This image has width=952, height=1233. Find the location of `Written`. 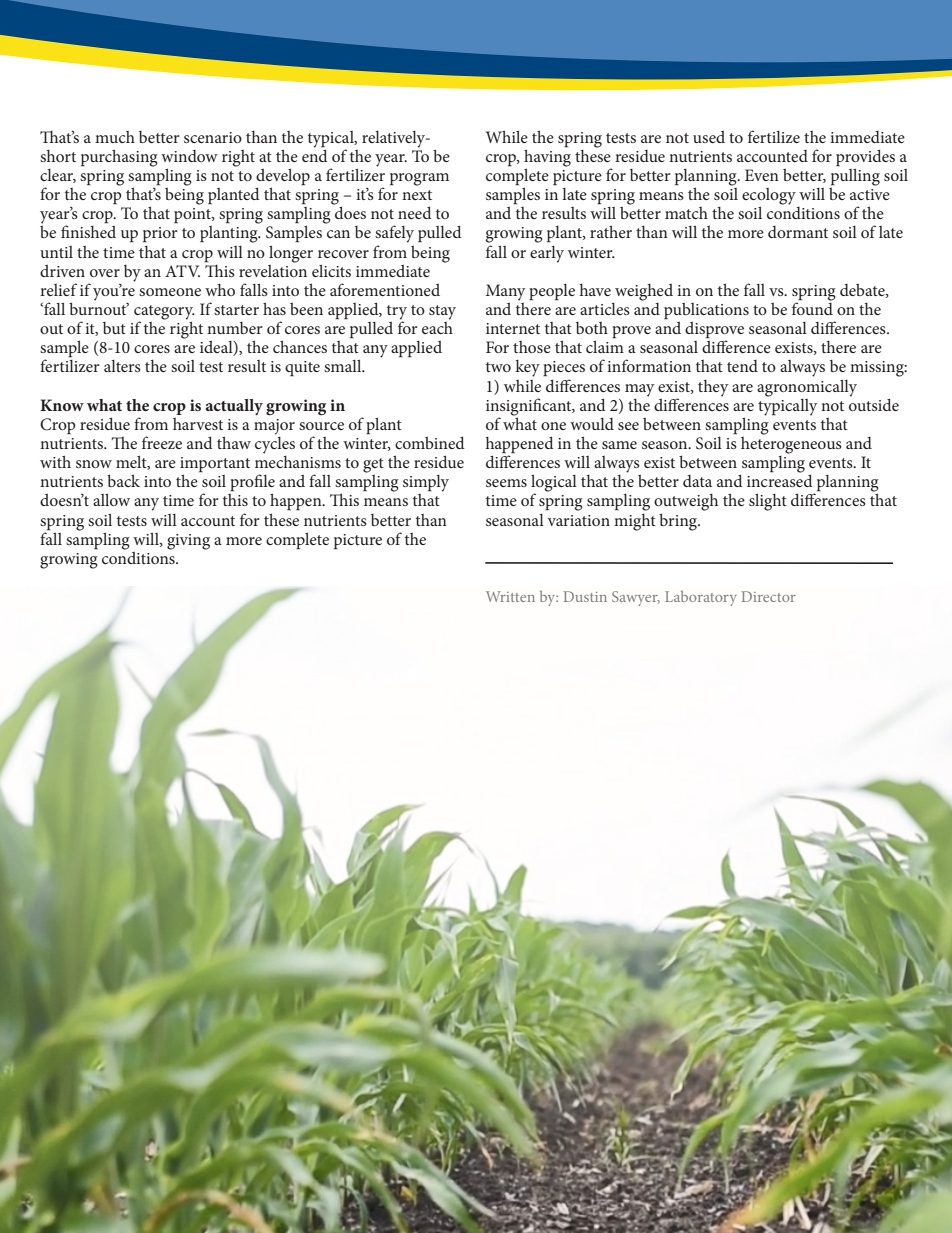

Written is located at coordinates (510, 596).
